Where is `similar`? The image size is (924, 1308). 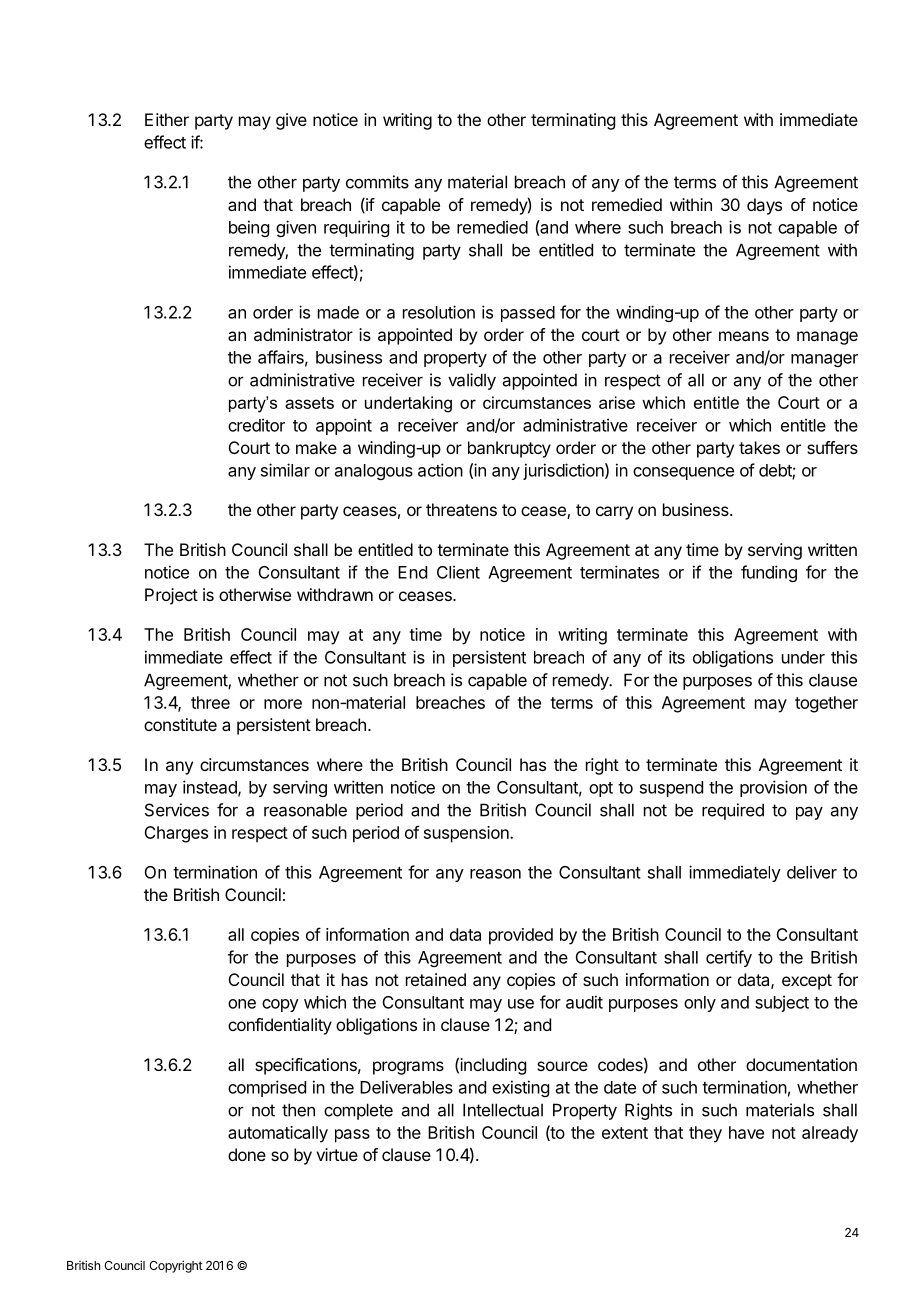
similar is located at coordinates (285, 470).
